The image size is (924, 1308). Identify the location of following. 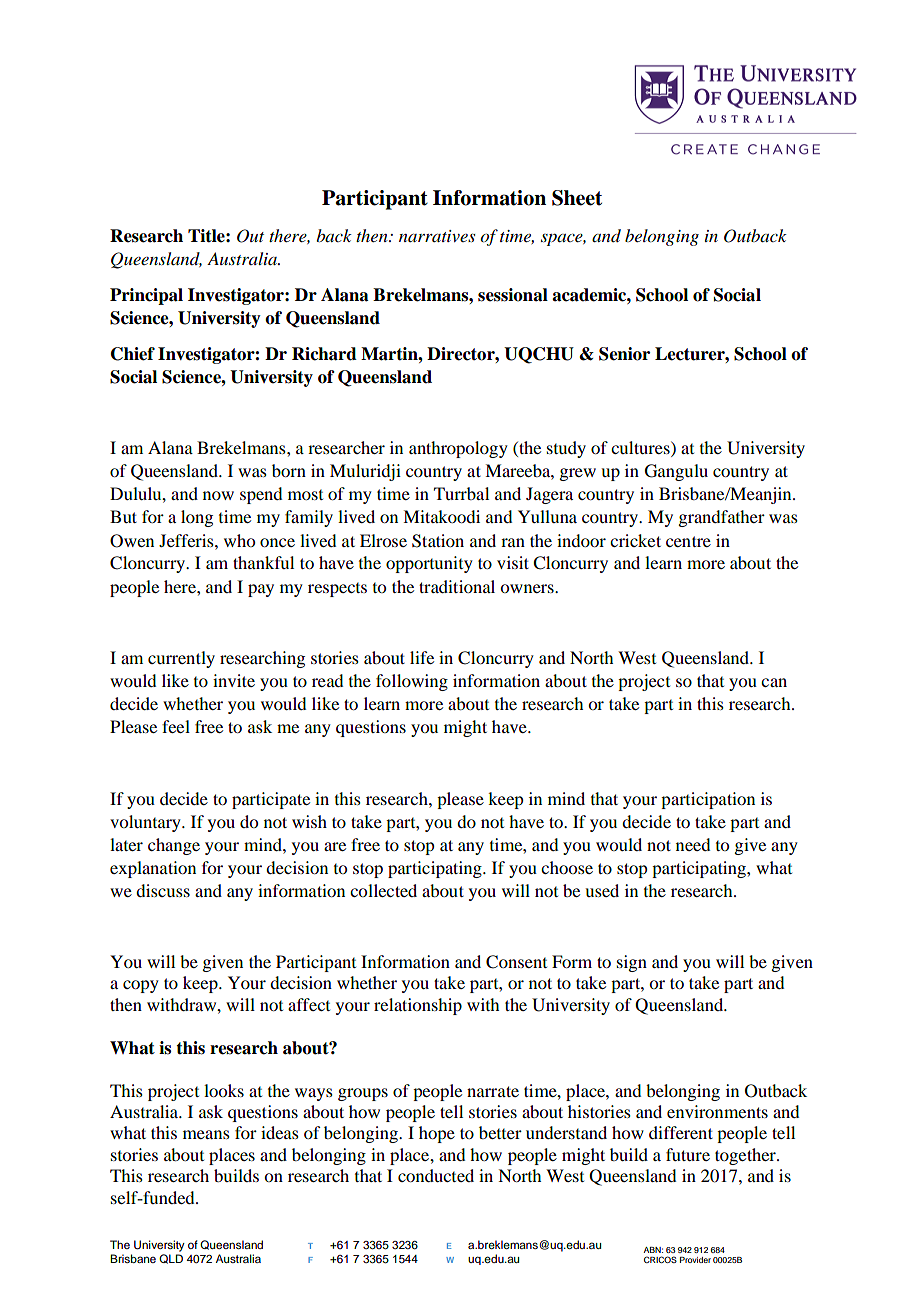
(412, 682).
